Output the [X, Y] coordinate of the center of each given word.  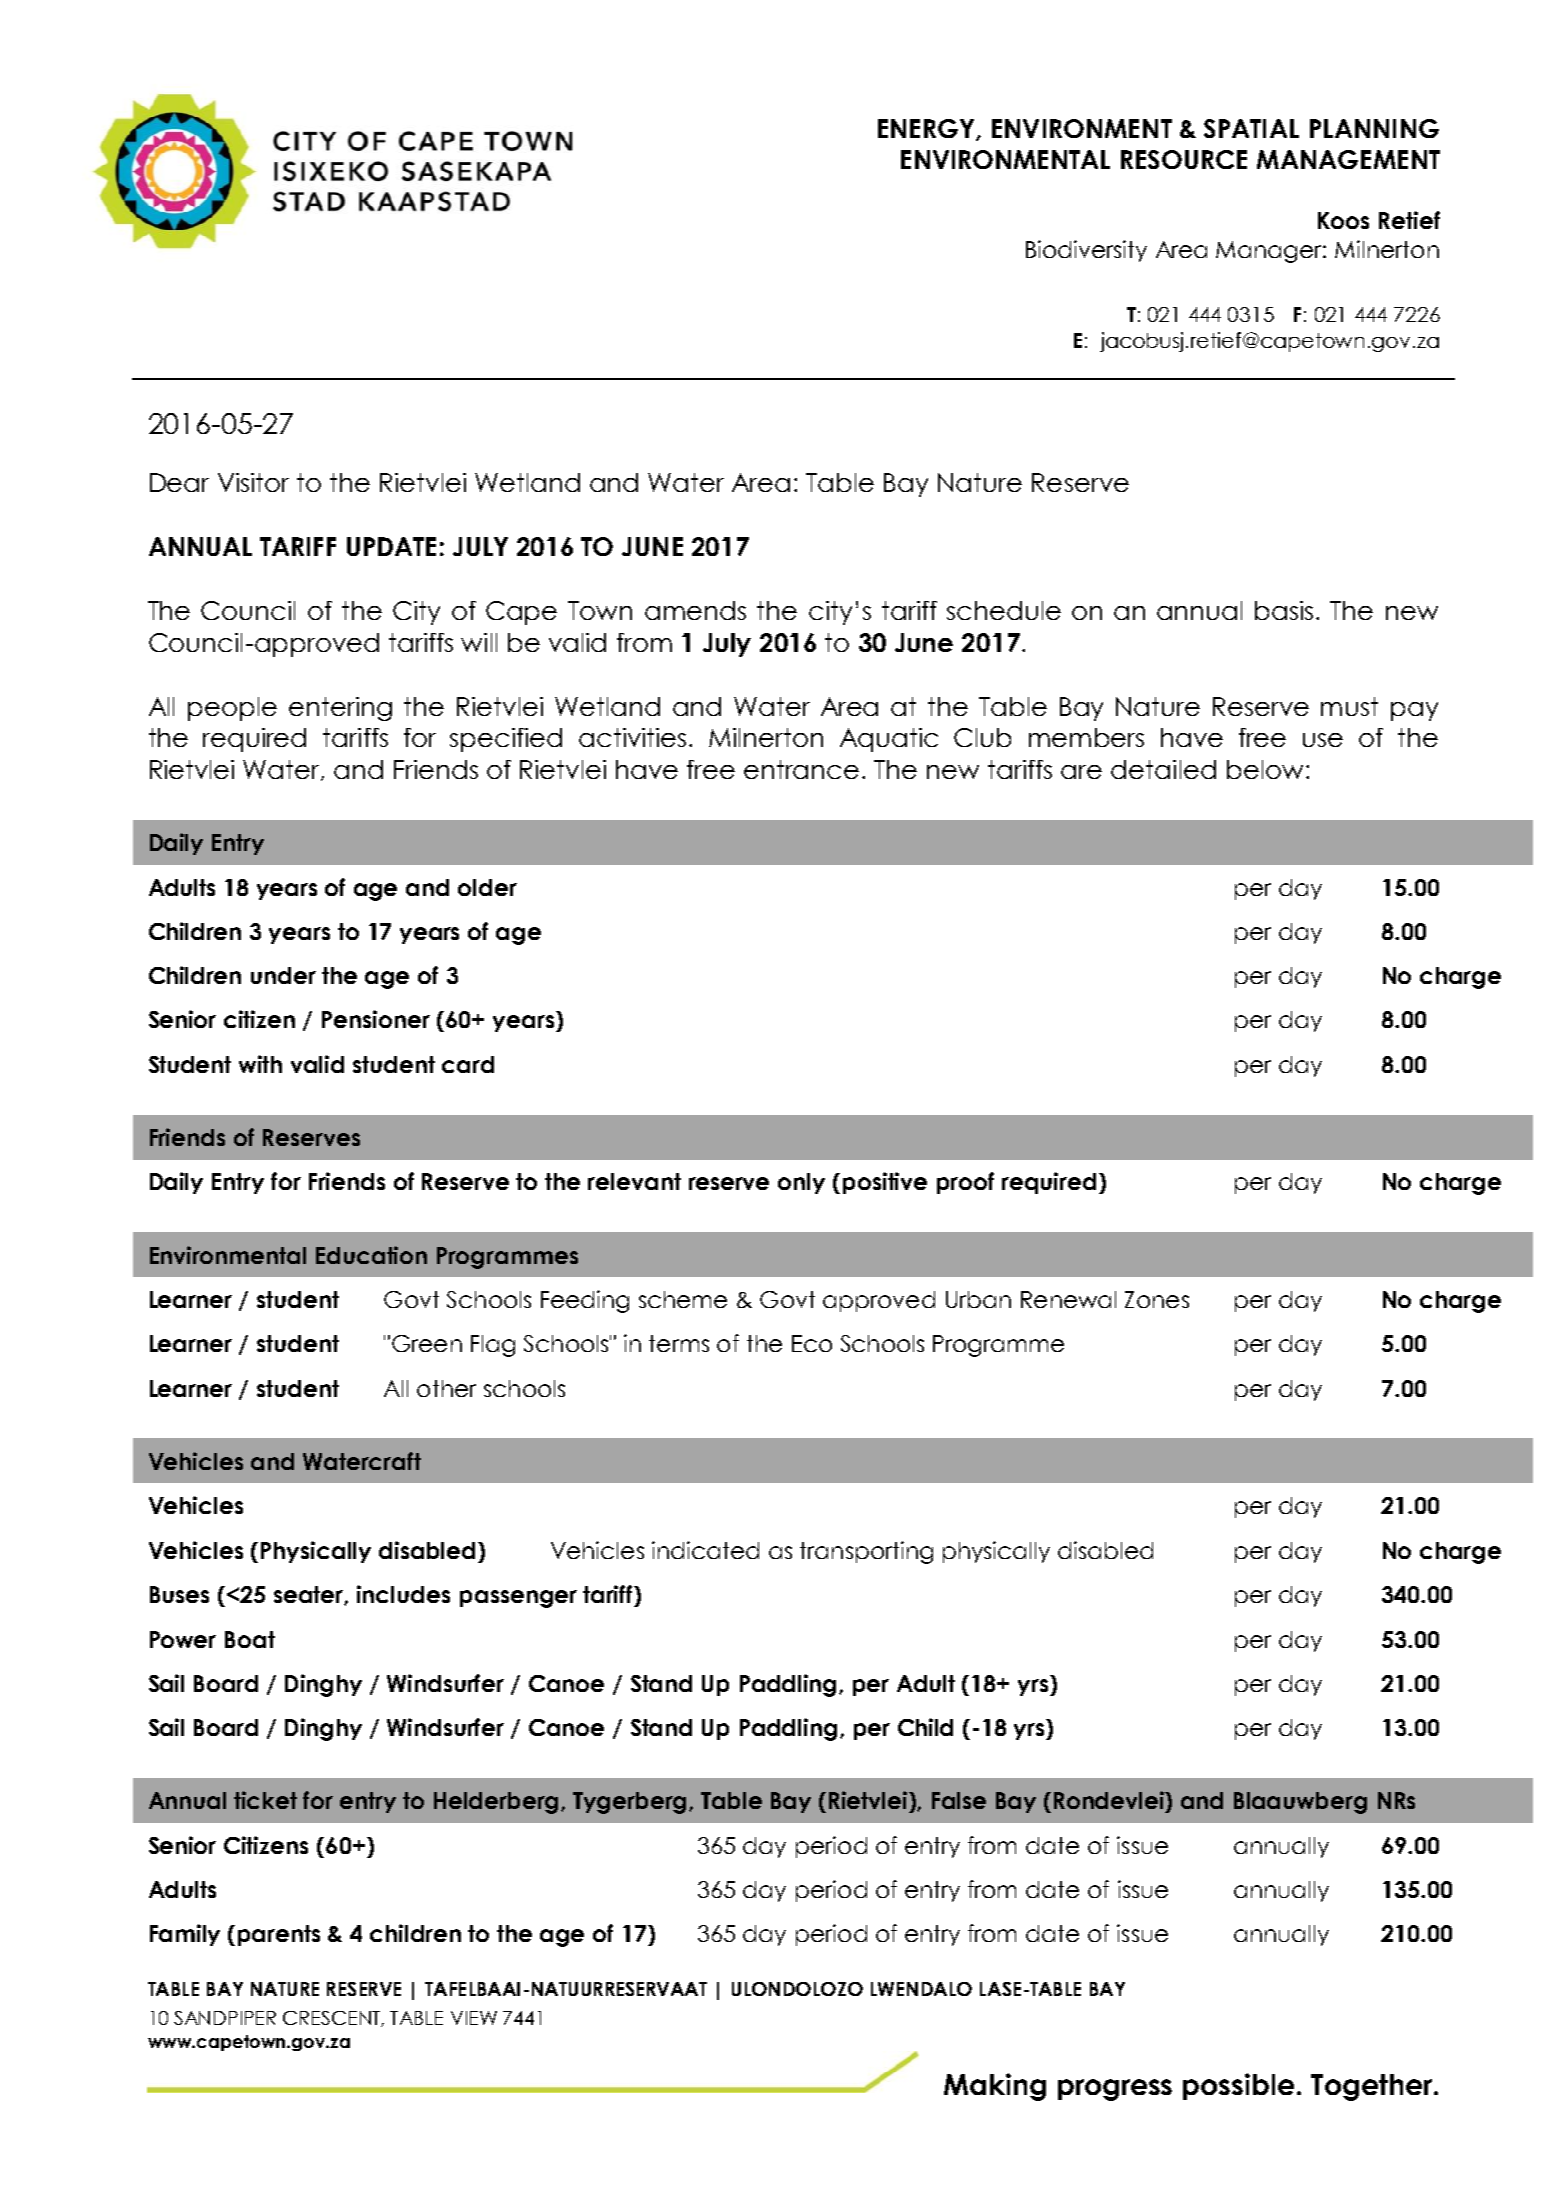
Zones [1157, 1299]
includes [403, 1594]
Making [995, 2087]
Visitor [253, 482]
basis [1286, 610]
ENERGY [927, 129]
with [260, 1064]
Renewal [1068, 1299]
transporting [866, 1552]
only [801, 1183]
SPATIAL [1251, 128]
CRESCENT [333, 2019]
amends [695, 610]
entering [340, 709]
